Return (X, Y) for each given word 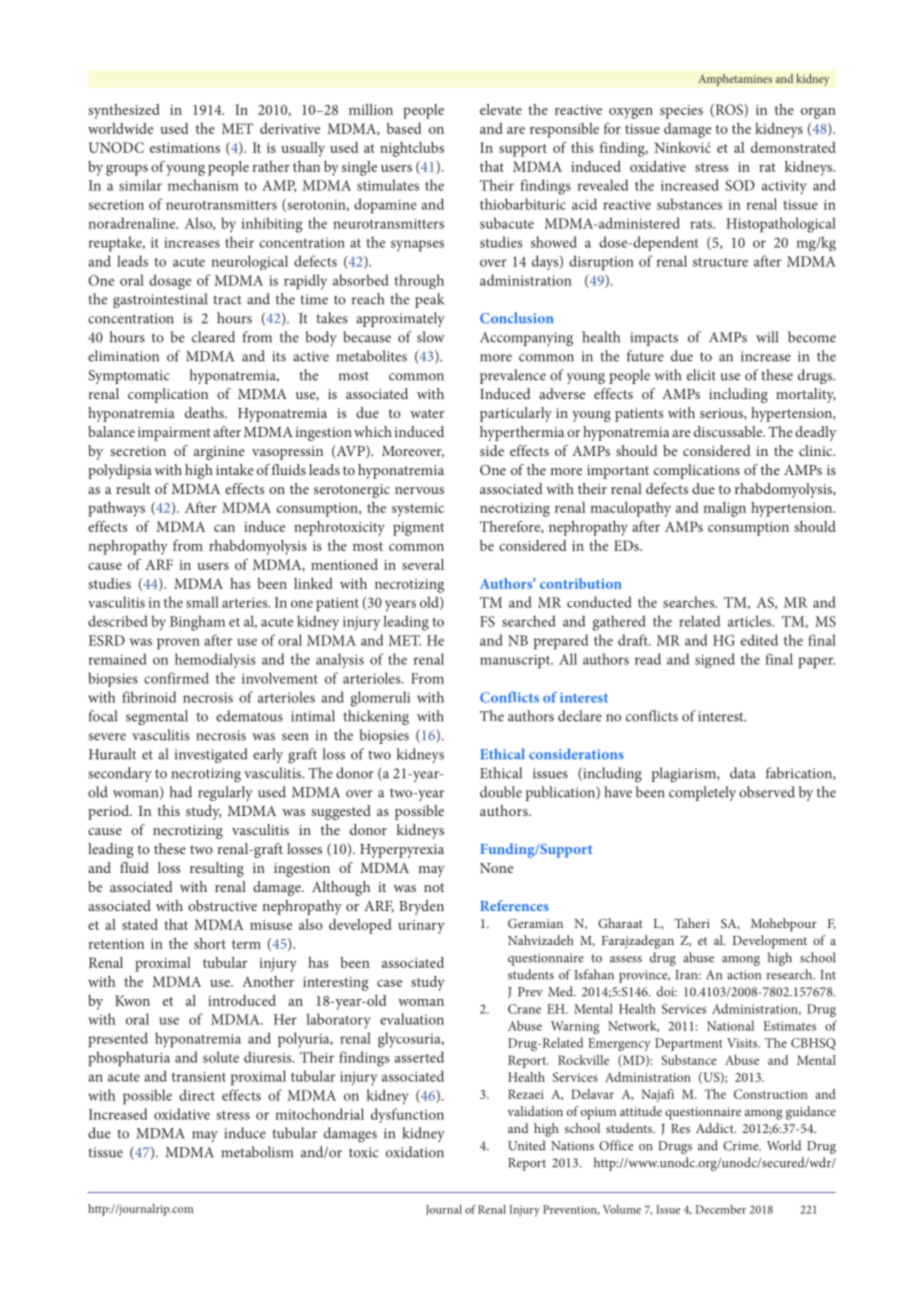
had (181, 792)
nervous (419, 490)
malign (724, 509)
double (501, 792)
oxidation (415, 1152)
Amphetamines (735, 80)
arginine (219, 453)
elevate (501, 109)
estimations (185, 148)
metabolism (257, 1152)
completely (702, 793)
